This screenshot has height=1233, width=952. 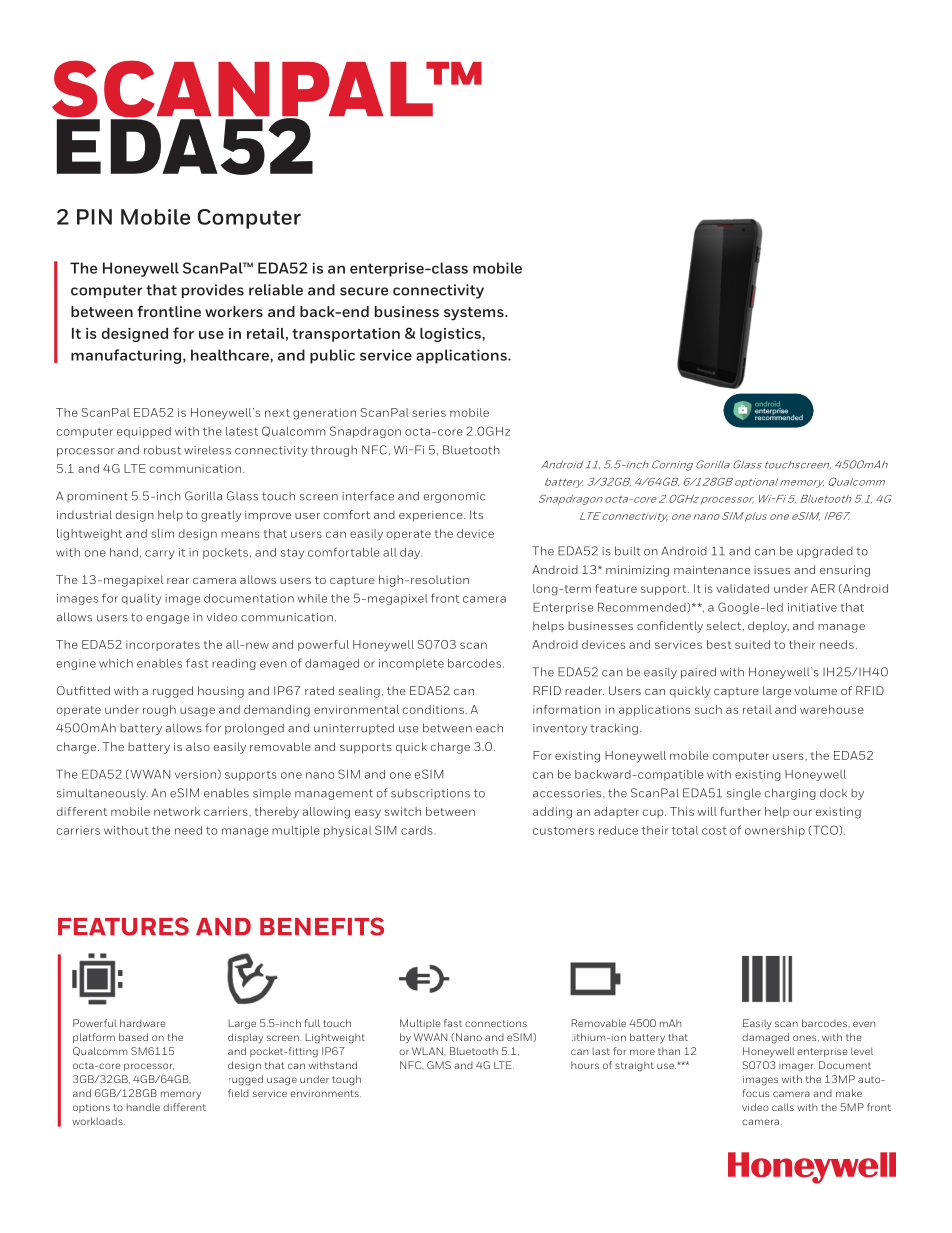 What do you see at coordinates (198, 746) in the screenshot?
I see `also` at bounding box center [198, 746].
